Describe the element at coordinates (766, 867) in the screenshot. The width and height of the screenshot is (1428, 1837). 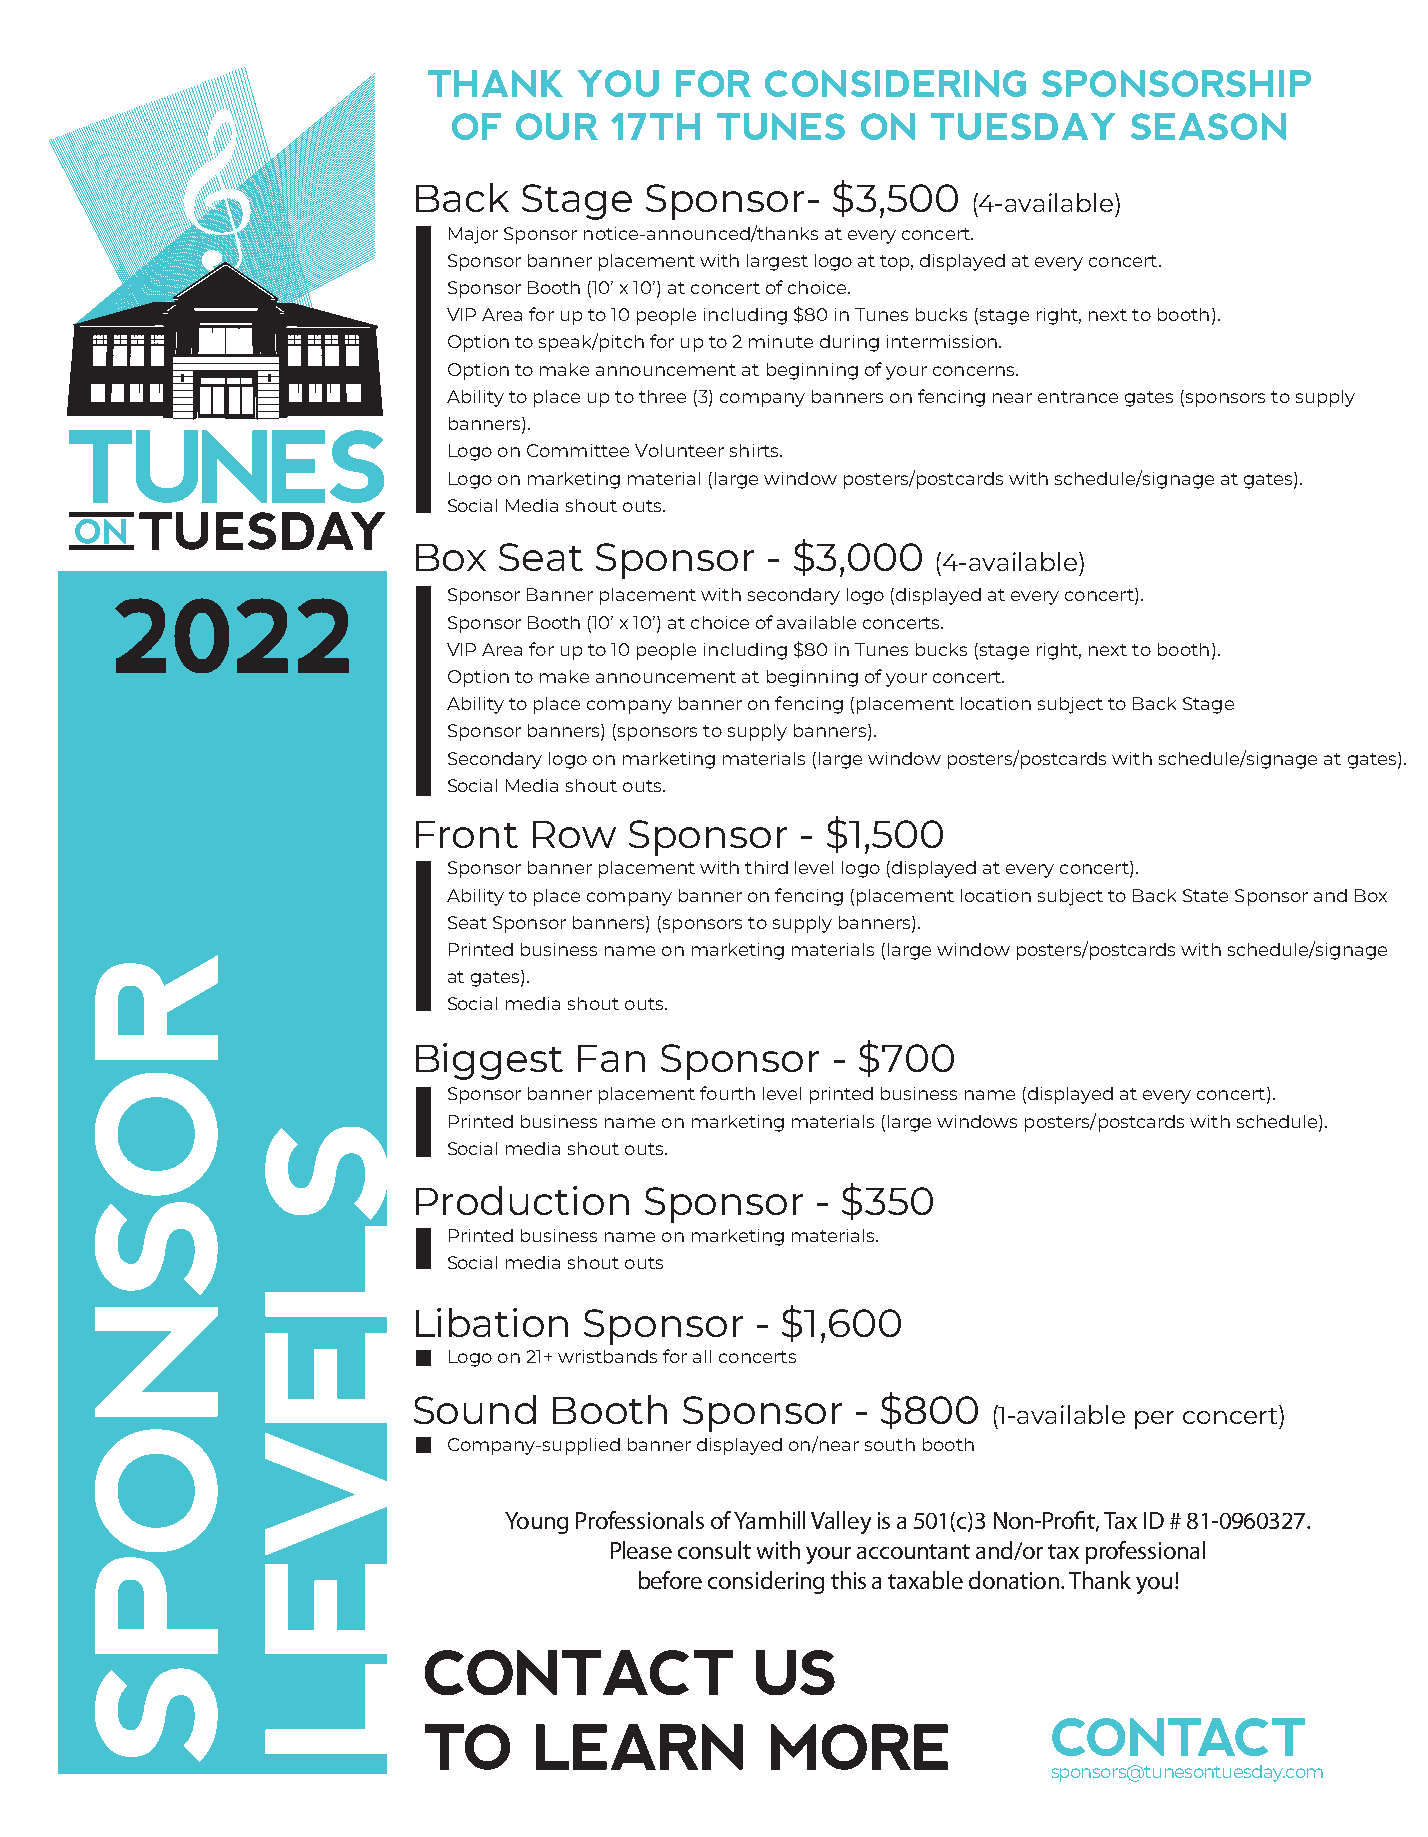
I see `third` at that location.
